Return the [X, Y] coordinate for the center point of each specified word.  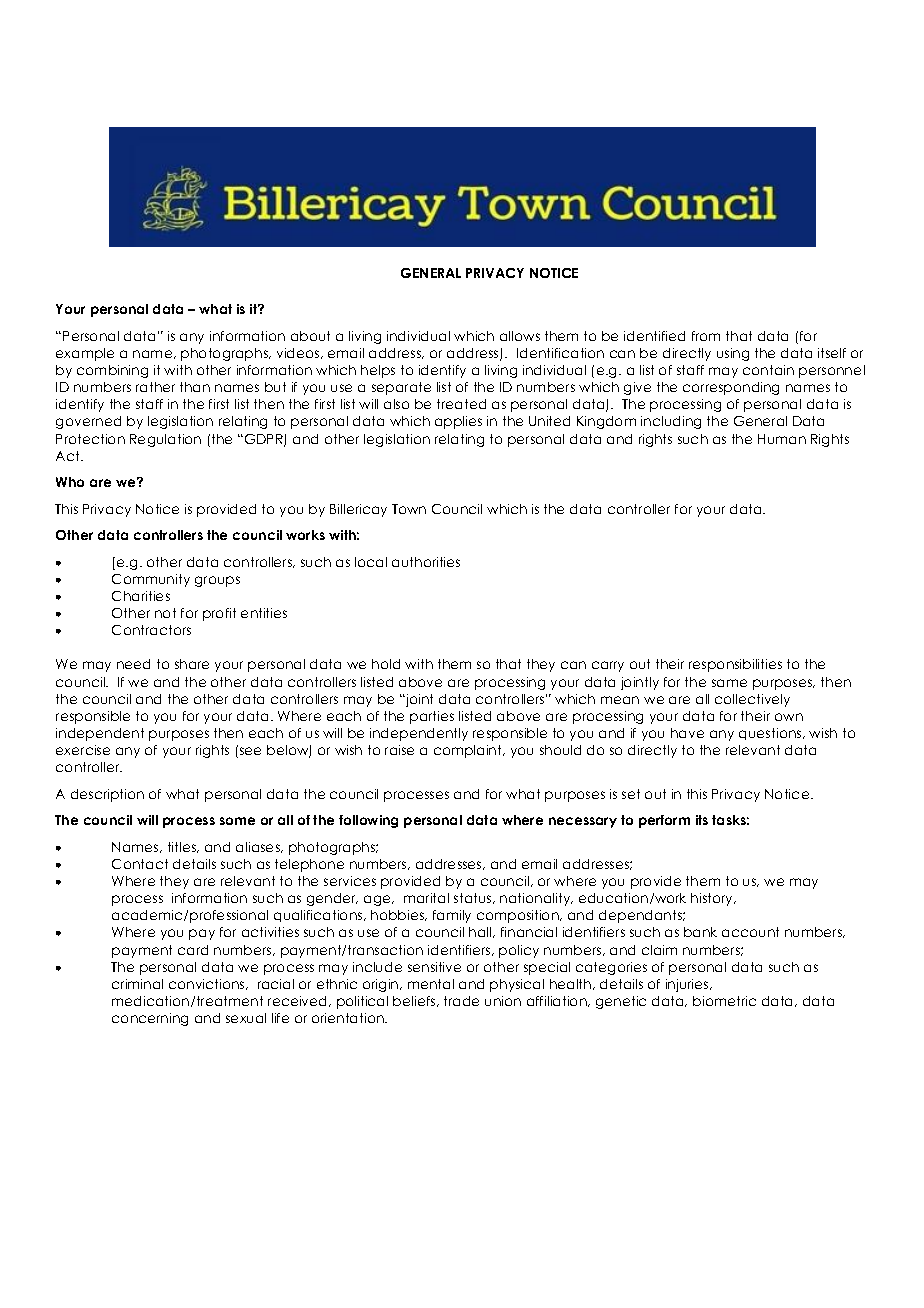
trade [461, 1001]
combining [112, 371]
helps [378, 371]
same [729, 683]
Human [782, 439]
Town [409, 509]
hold [386, 664]
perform [664, 821]
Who [70, 482]
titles [183, 847]
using [733, 354]
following [368, 821]
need [133, 664]
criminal [137, 984]
